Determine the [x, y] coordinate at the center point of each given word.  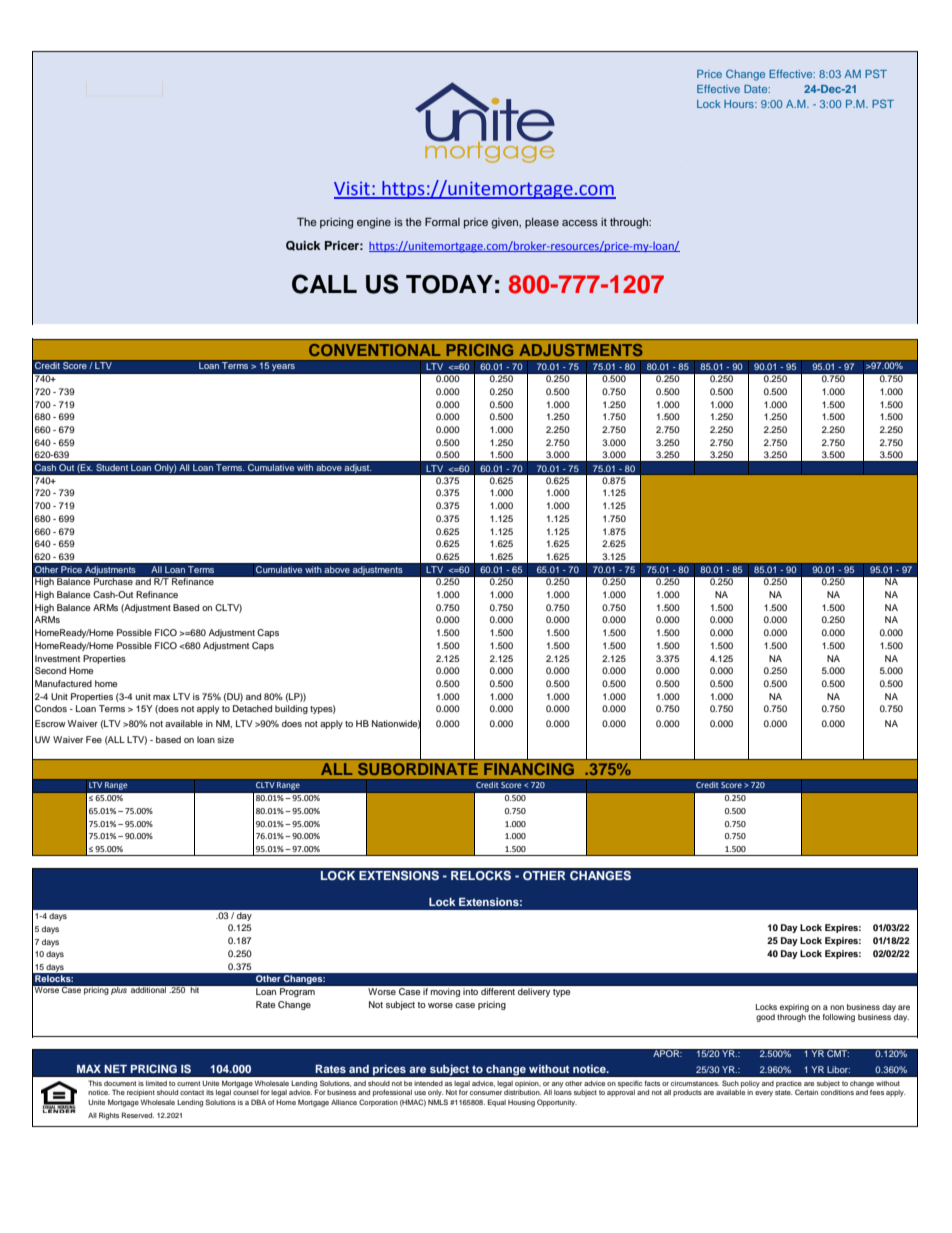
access [580, 223]
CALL [324, 284]
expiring [794, 1008]
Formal [442, 221]
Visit [353, 190]
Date [757, 89]
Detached [252, 708]
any [557, 1085]
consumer [486, 1093]
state [783, 1092]
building [291, 709]
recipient [141, 1093]
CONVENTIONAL [374, 350]
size [225, 739]
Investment [57, 658]
